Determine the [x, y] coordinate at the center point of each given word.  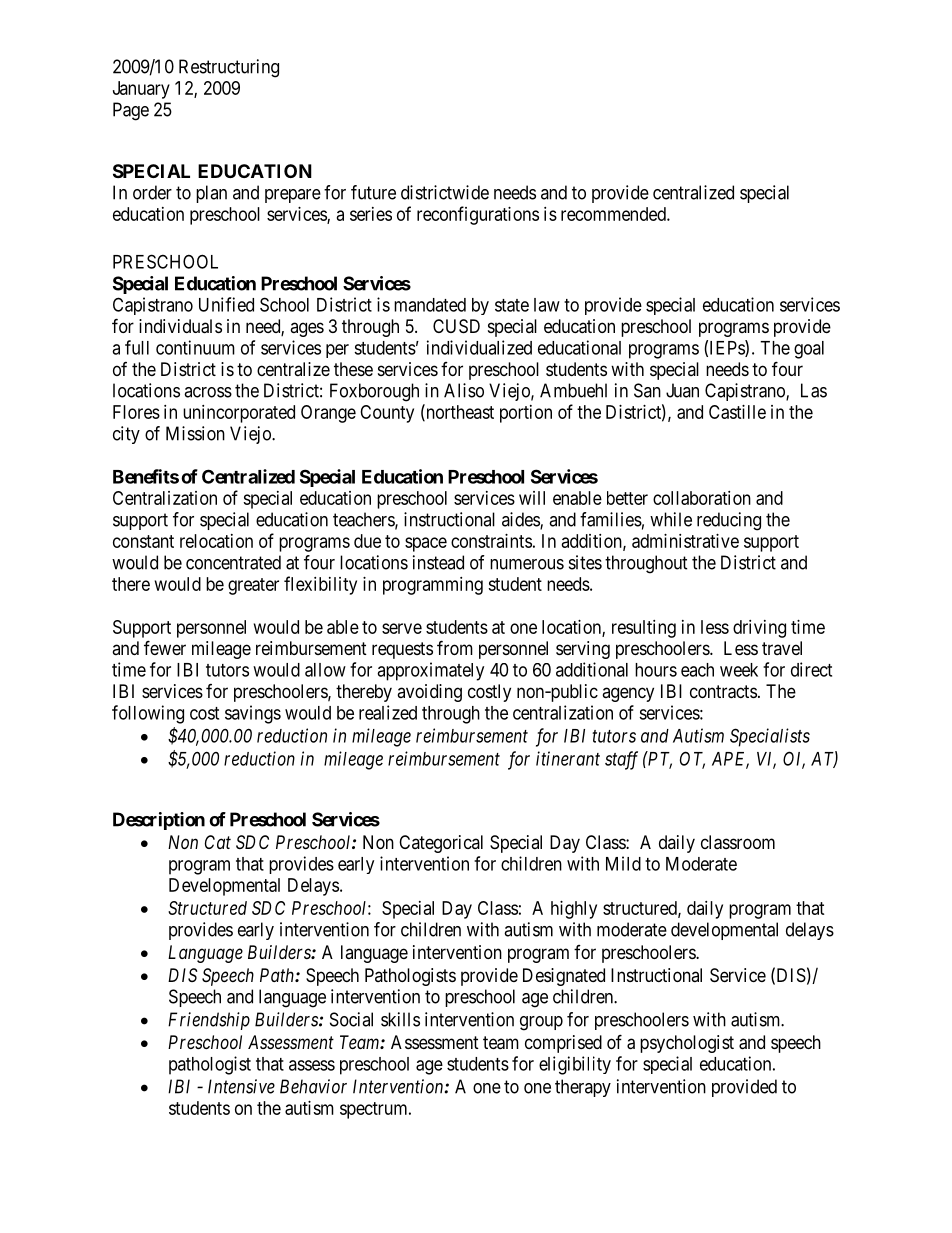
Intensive [241, 1086]
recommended [614, 214]
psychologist [687, 1044]
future [373, 192]
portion [526, 414]
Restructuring [229, 68]
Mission [195, 433]
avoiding [429, 693]
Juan [682, 390]
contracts [723, 692]
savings [253, 714]
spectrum [375, 1110]
